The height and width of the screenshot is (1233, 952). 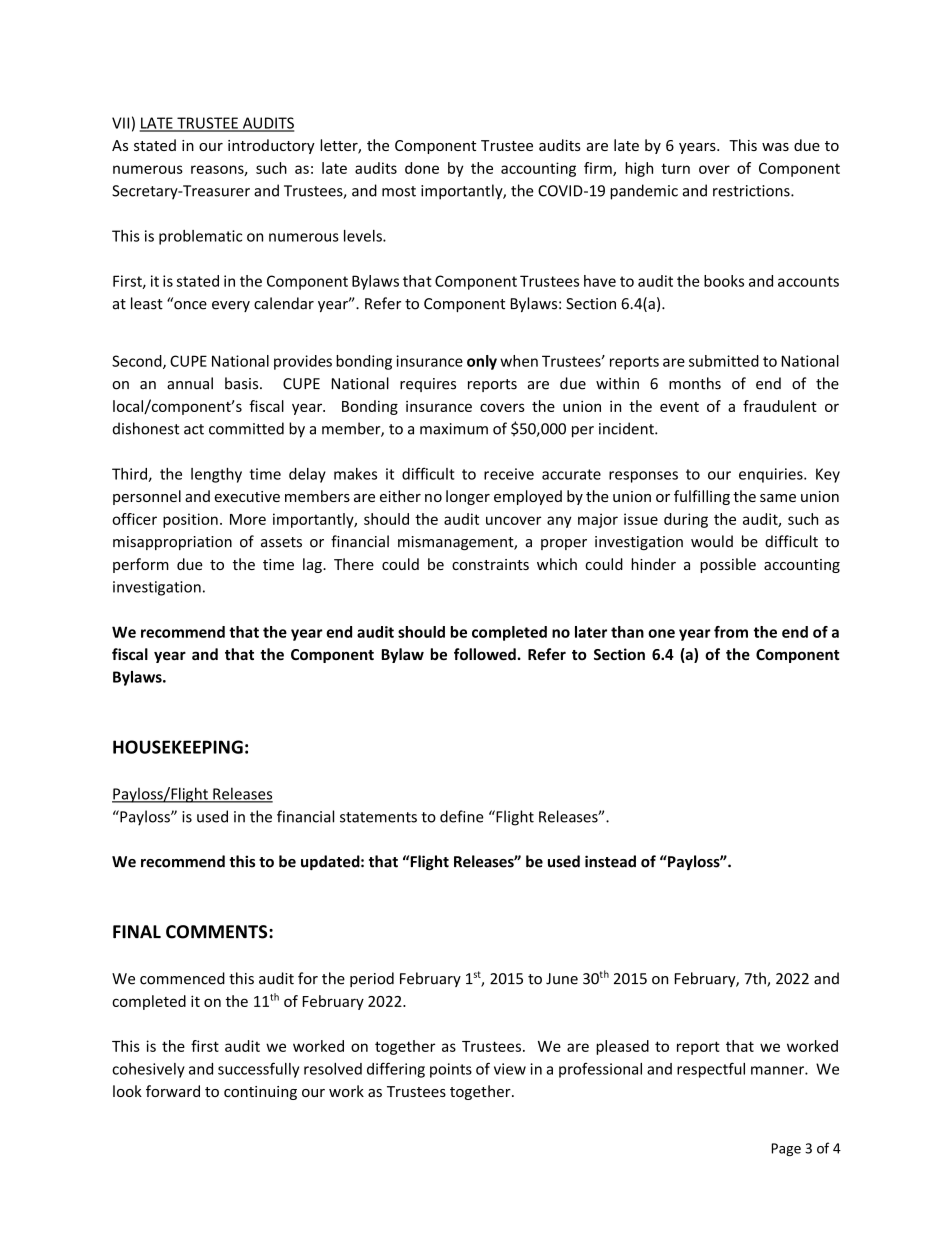 What do you see at coordinates (271, 146) in the screenshot?
I see `introductory` at bounding box center [271, 146].
